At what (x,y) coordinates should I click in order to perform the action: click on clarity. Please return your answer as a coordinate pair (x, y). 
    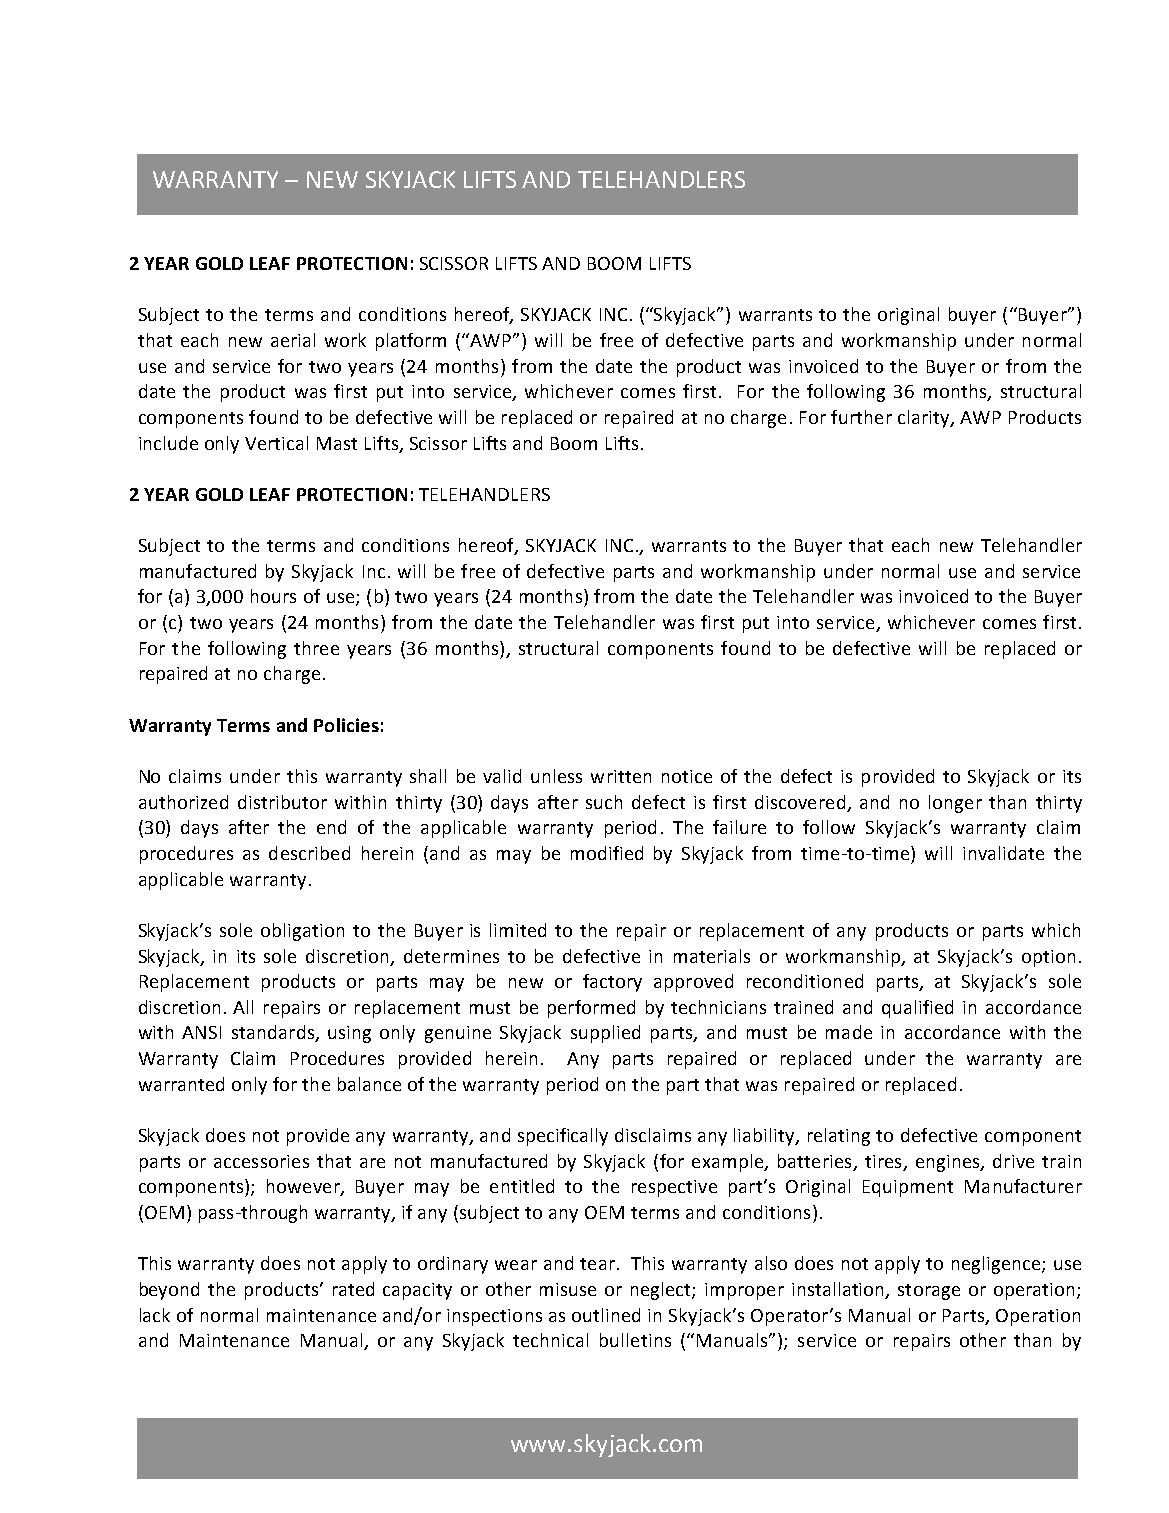
    Looking at the image, I should click on (925, 419).
